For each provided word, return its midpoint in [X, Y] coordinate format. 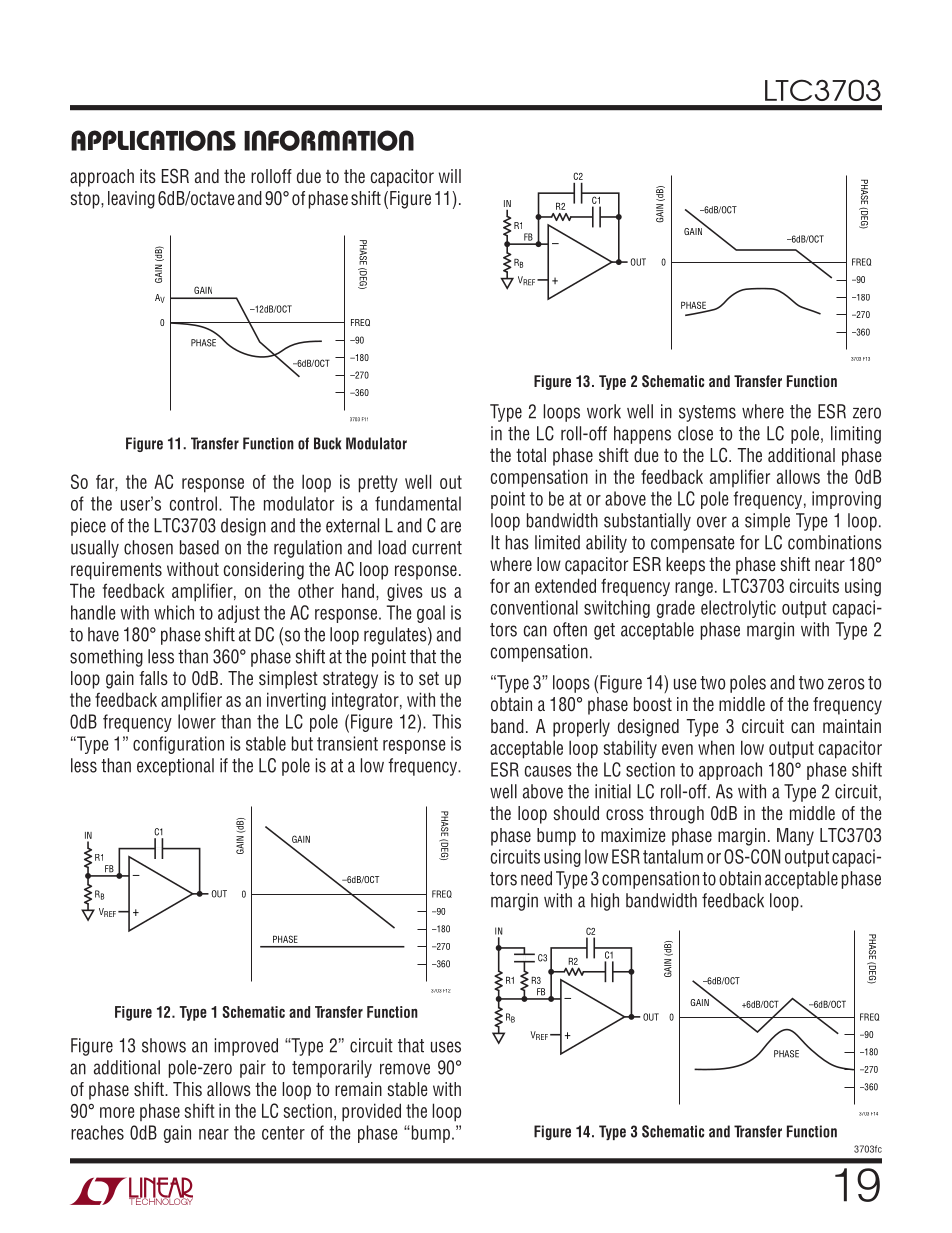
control [193, 503]
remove [405, 1069]
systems [707, 413]
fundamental [418, 503]
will [450, 176]
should [576, 813]
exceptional [175, 767]
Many [795, 837]
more [117, 1112]
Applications [153, 140]
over [712, 522]
